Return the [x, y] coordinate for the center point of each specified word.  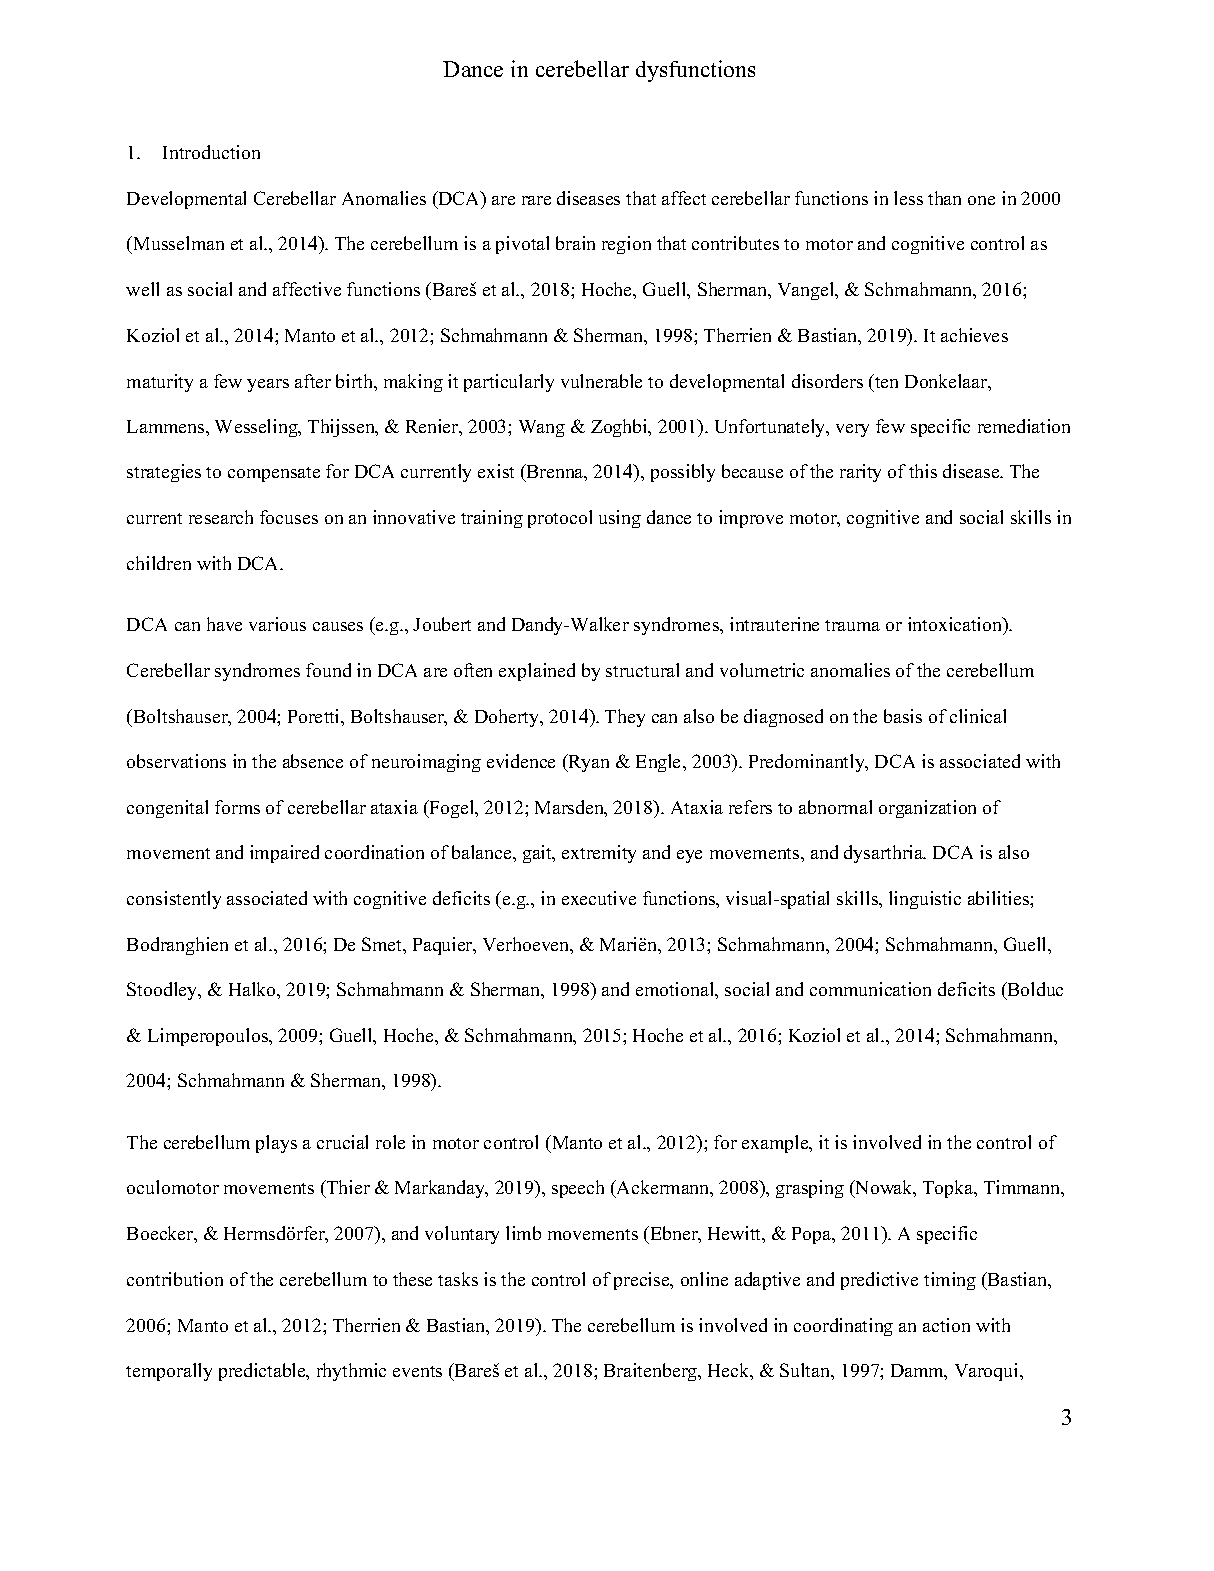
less [908, 198]
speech [578, 1189]
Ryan [587, 763]
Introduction [211, 152]
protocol [560, 519]
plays [276, 1144]
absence [313, 761]
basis [903, 716]
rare [536, 200]
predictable [263, 1372]
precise [643, 1281]
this [923, 471]
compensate [274, 474]
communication [870, 989]
